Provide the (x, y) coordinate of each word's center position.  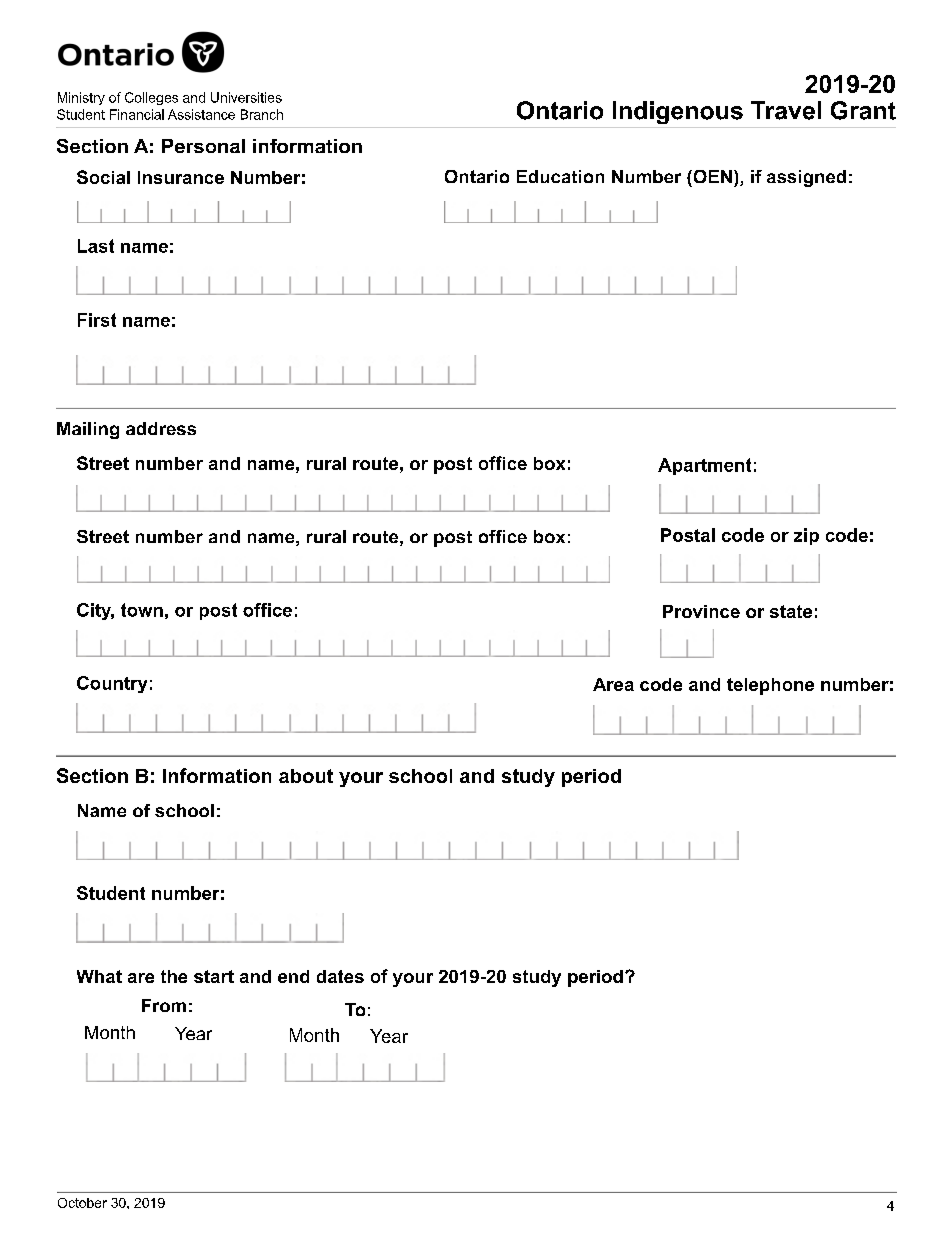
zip (806, 536)
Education (560, 176)
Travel (786, 110)
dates (340, 976)
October (82, 1203)
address (161, 428)
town (142, 610)
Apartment (704, 466)
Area (613, 684)
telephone (770, 686)
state (791, 611)
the (174, 976)
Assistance (201, 114)
